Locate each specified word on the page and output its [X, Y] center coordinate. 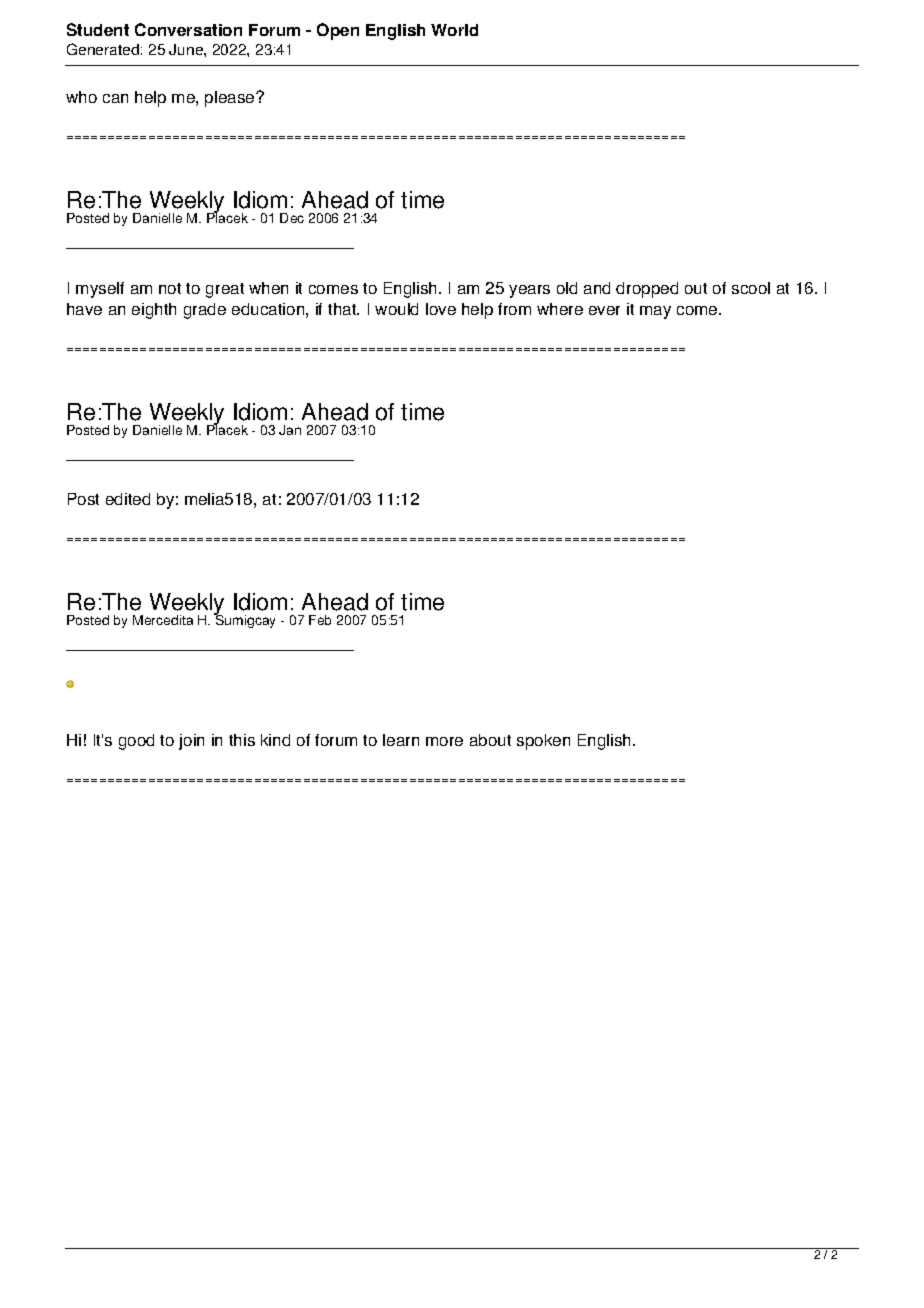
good [136, 742]
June [187, 49]
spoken [543, 742]
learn [401, 740]
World [454, 30]
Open [338, 31]
